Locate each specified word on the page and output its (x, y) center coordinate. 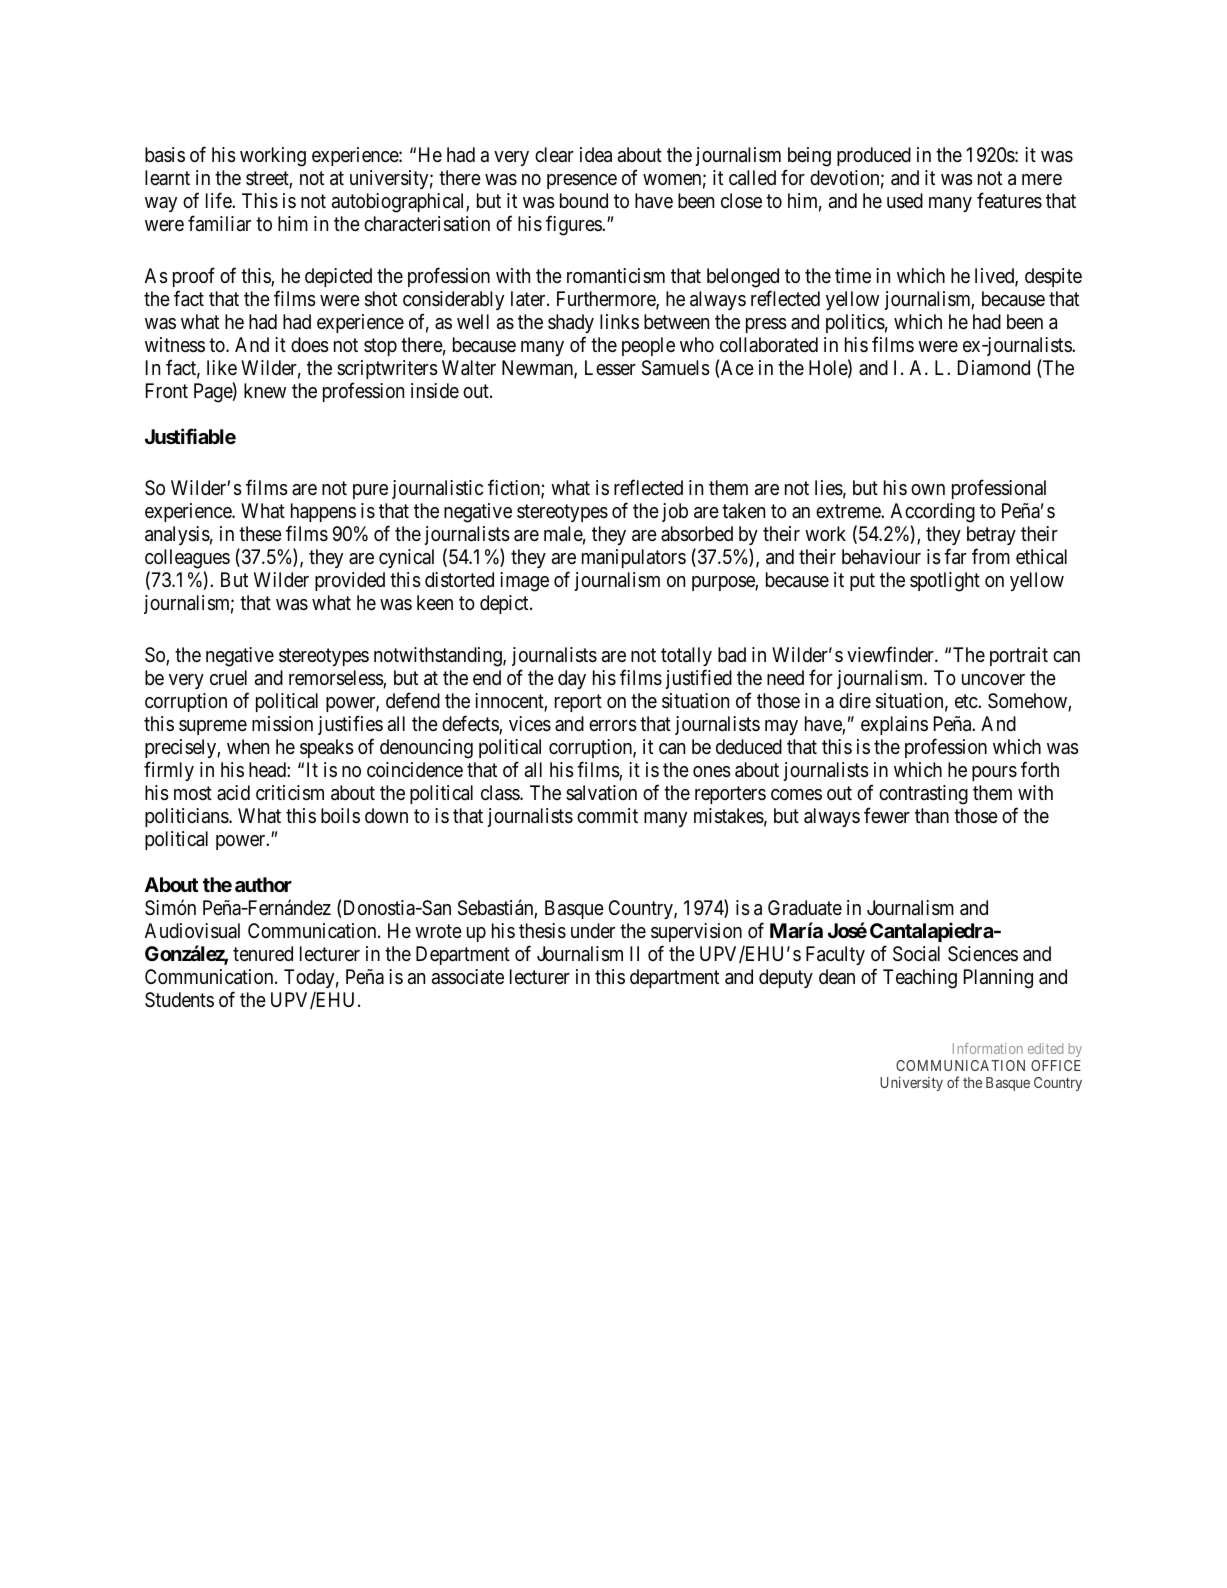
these (260, 534)
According (933, 513)
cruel (228, 677)
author (263, 884)
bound (584, 200)
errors (613, 726)
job (675, 512)
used (905, 201)
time (853, 275)
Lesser (610, 367)
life (219, 200)
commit (607, 815)
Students (179, 999)
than (932, 816)
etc (967, 701)
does (310, 345)
